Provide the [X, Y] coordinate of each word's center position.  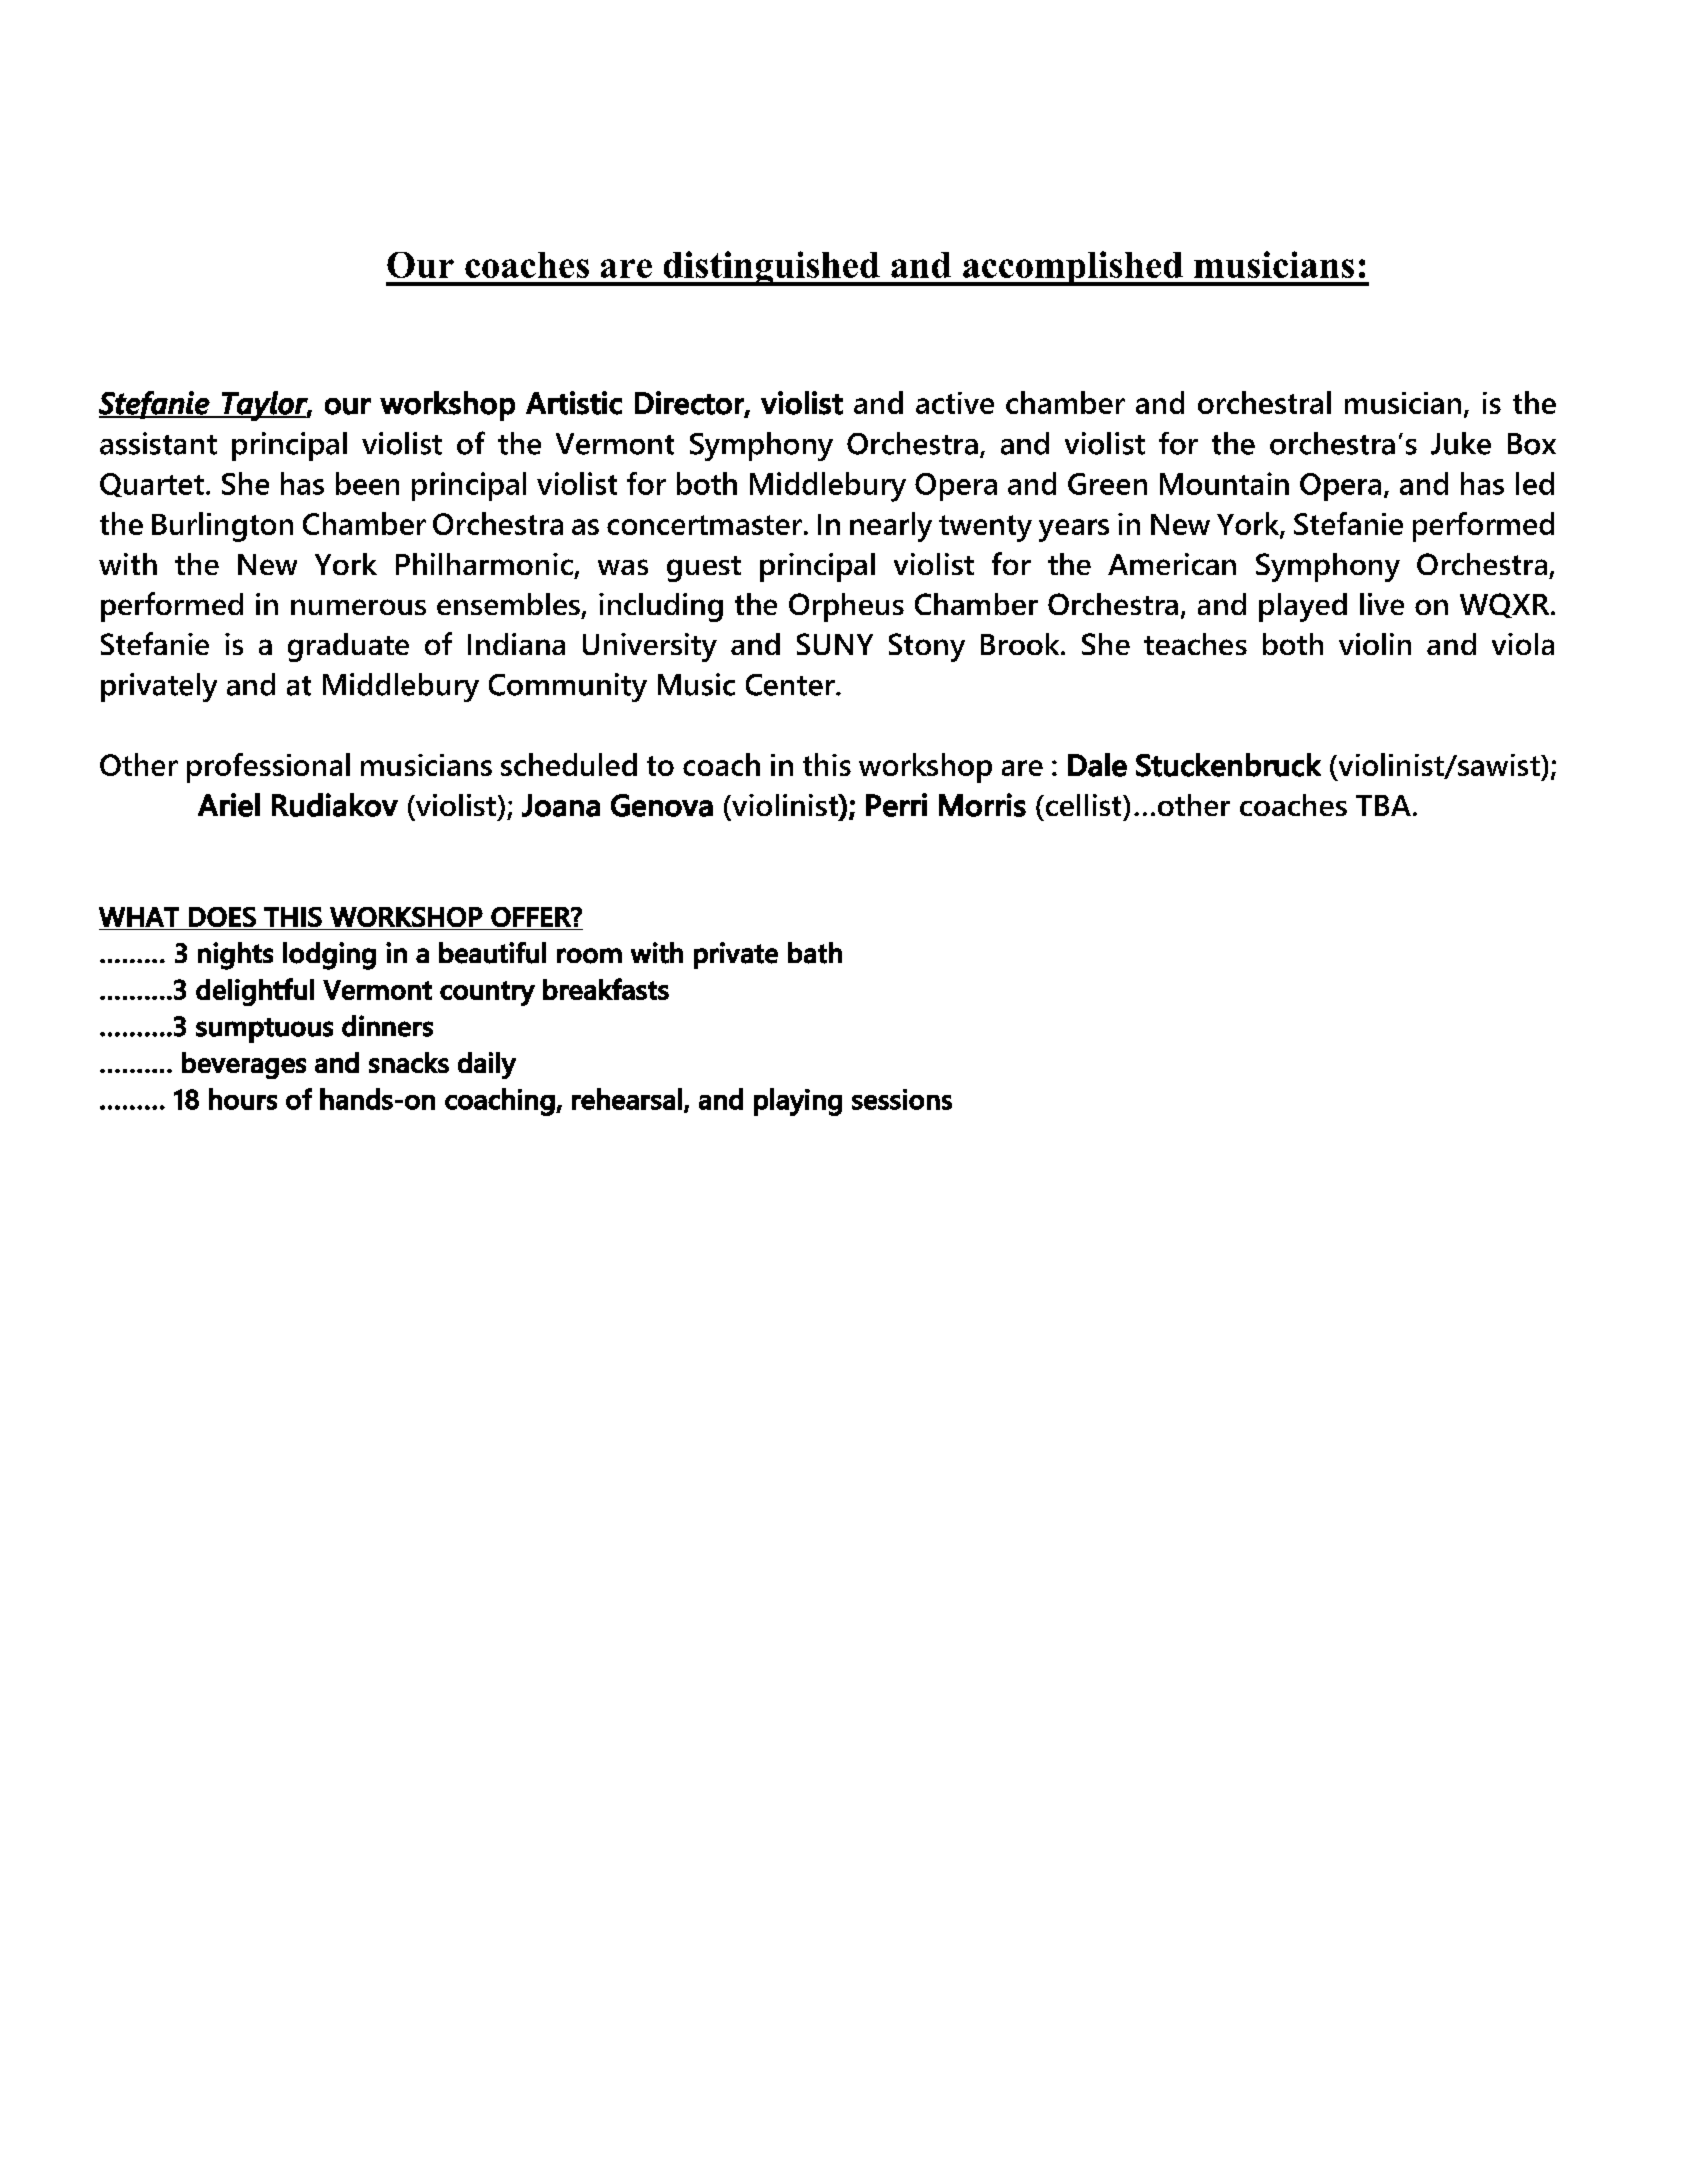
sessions [902, 1099]
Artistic [574, 403]
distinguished [771, 268]
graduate [348, 647]
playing [798, 1102]
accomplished [1073, 268]
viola [1523, 644]
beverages [244, 1065]
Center [791, 685]
